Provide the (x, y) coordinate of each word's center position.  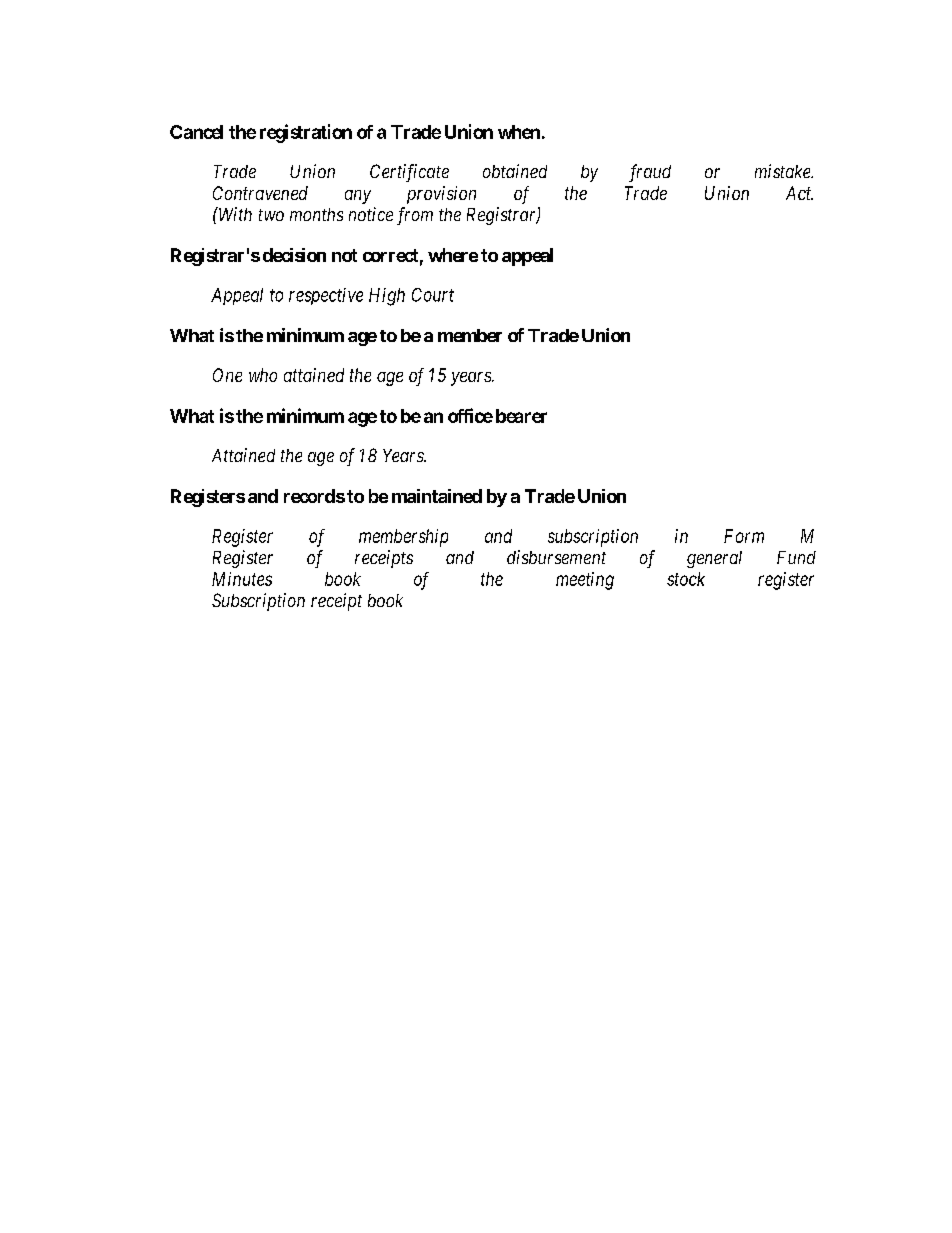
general (714, 559)
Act (799, 193)
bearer (521, 416)
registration (306, 133)
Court (433, 295)
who (263, 375)
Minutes (242, 579)
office (470, 415)
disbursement (556, 557)
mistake (784, 171)
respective (326, 296)
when (519, 132)
